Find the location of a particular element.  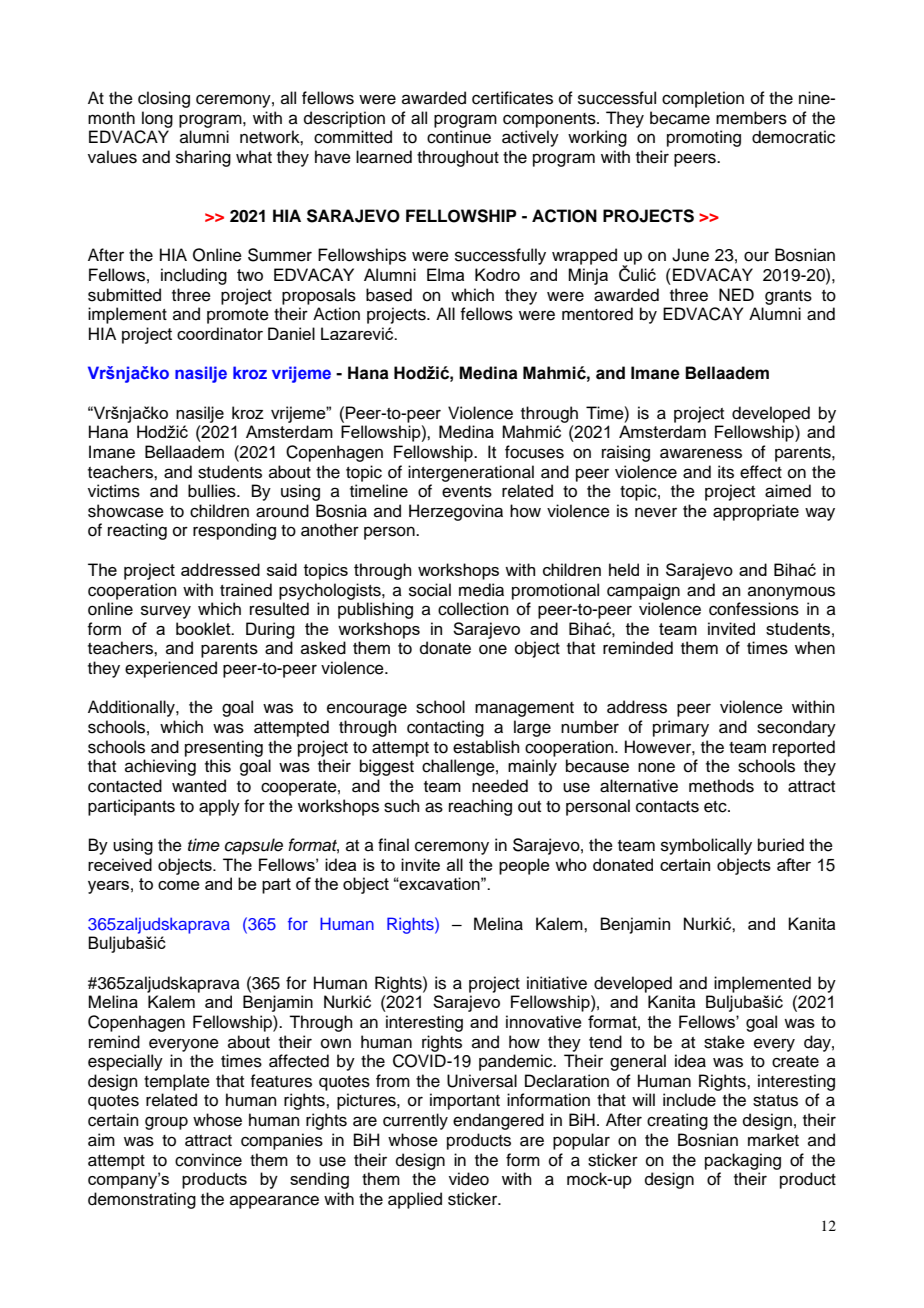

symbolically is located at coordinates (706, 846).
